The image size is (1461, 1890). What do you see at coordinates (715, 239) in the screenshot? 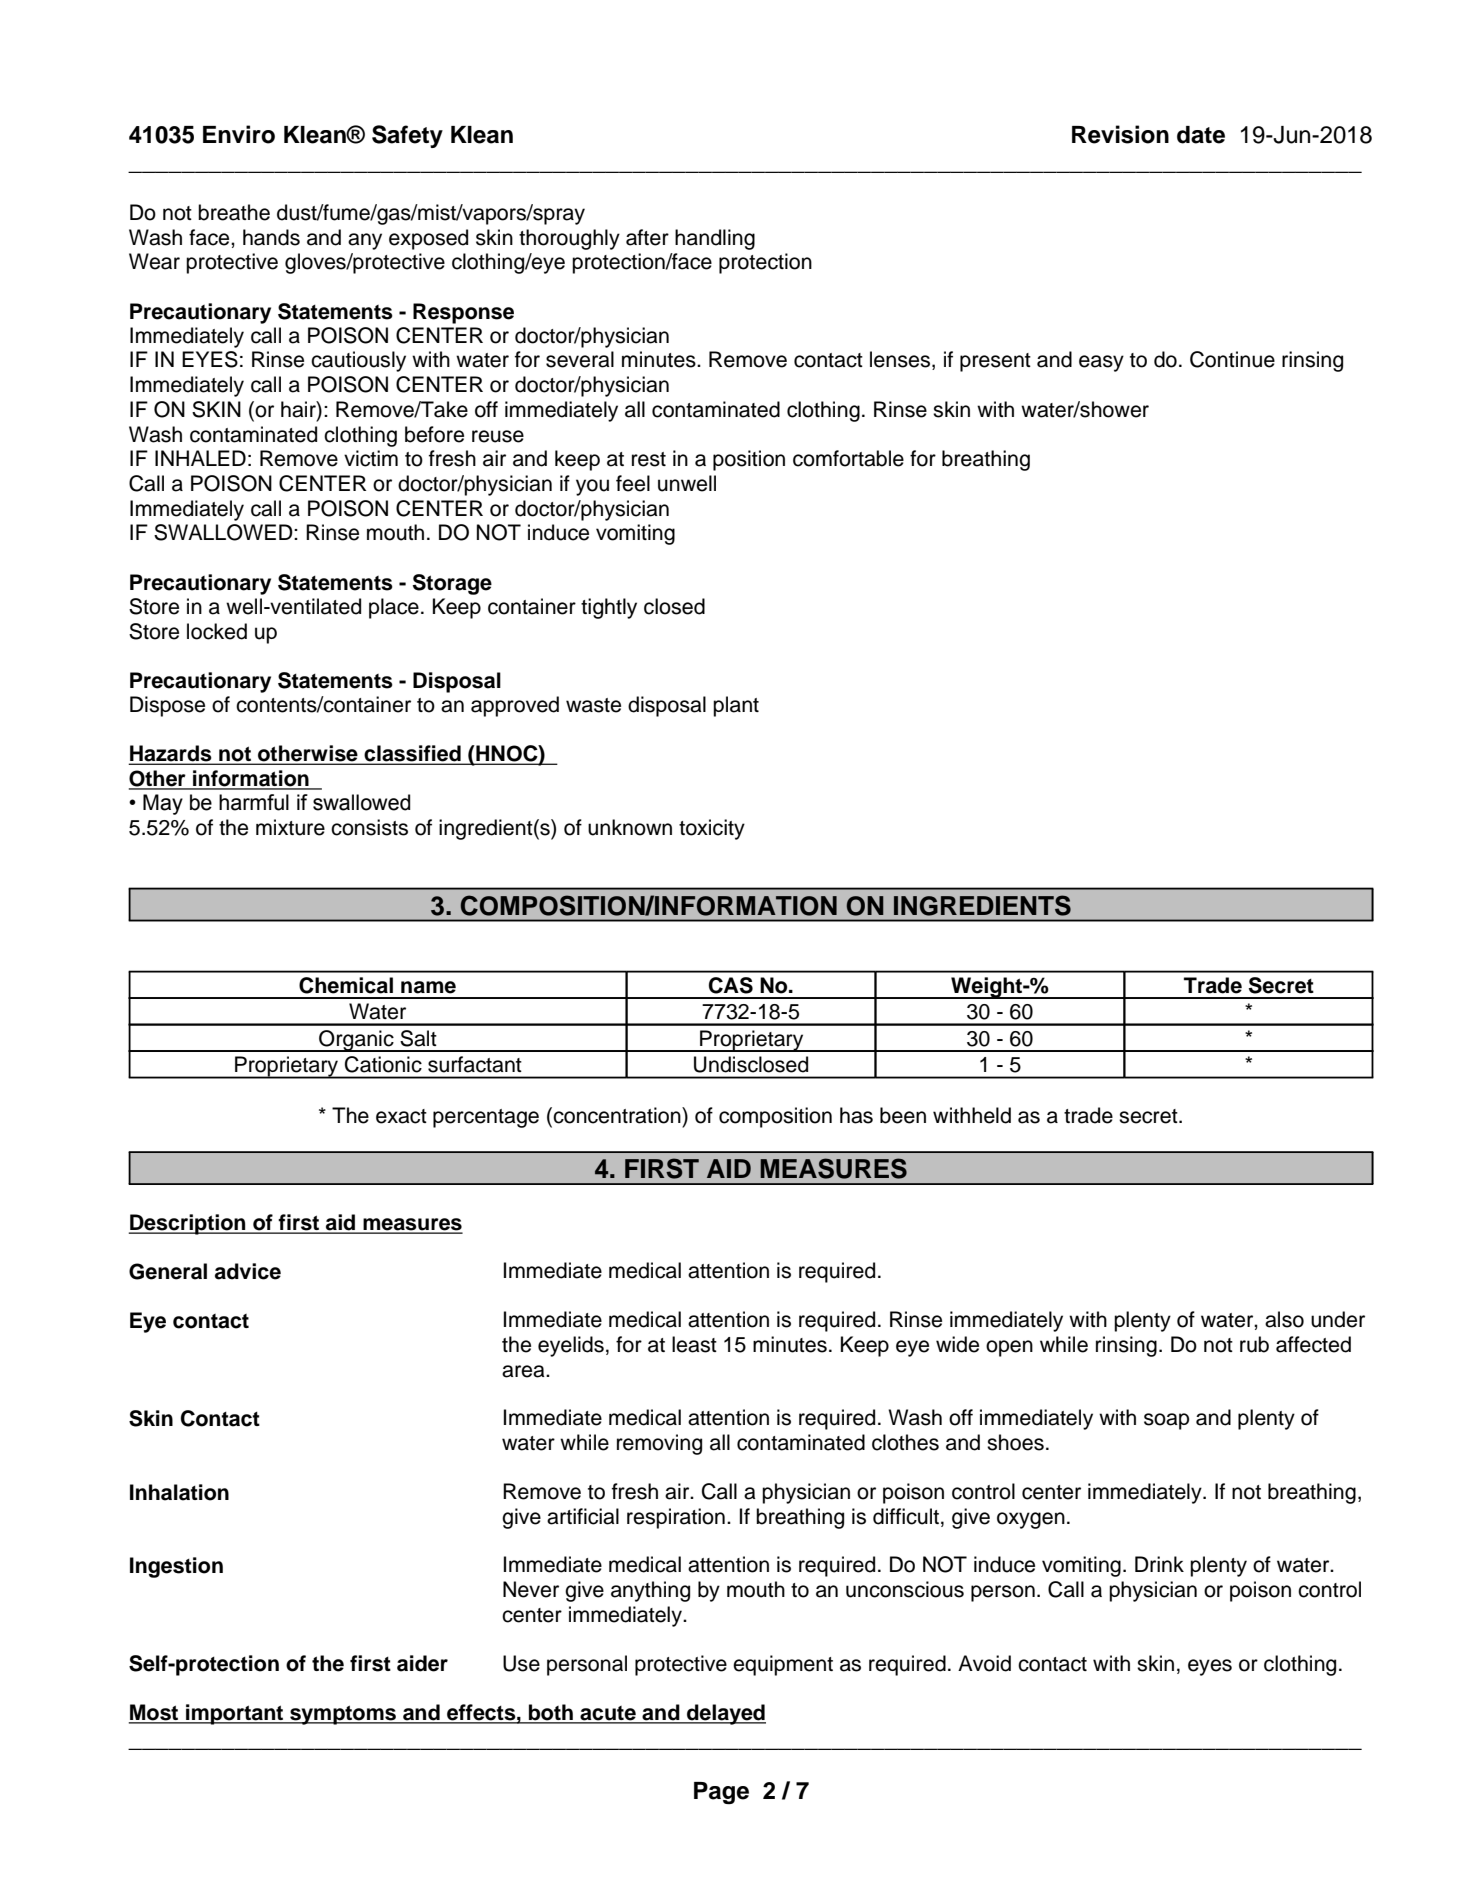
I see `handling` at bounding box center [715, 239].
